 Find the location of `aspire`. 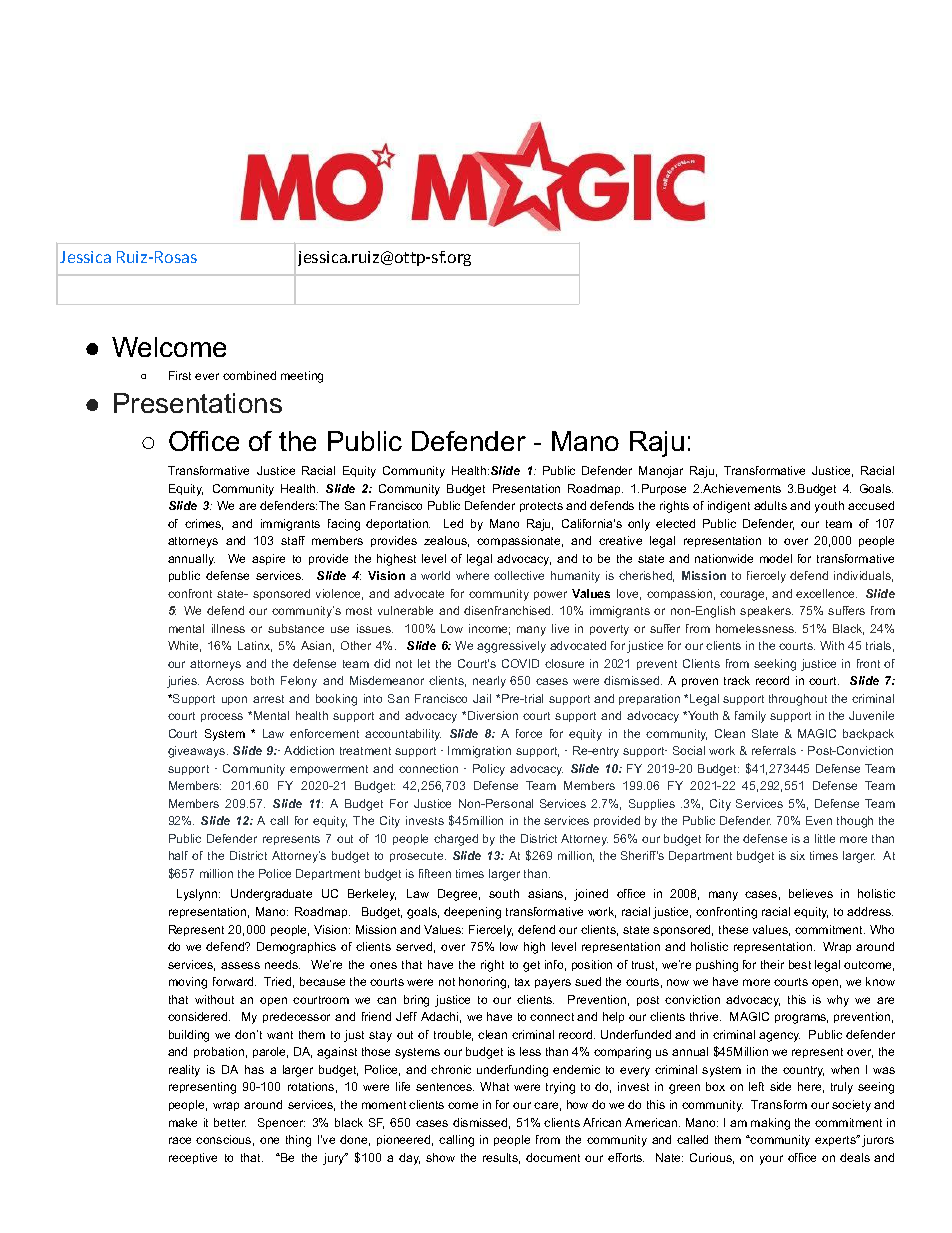

aspire is located at coordinates (268, 559).
